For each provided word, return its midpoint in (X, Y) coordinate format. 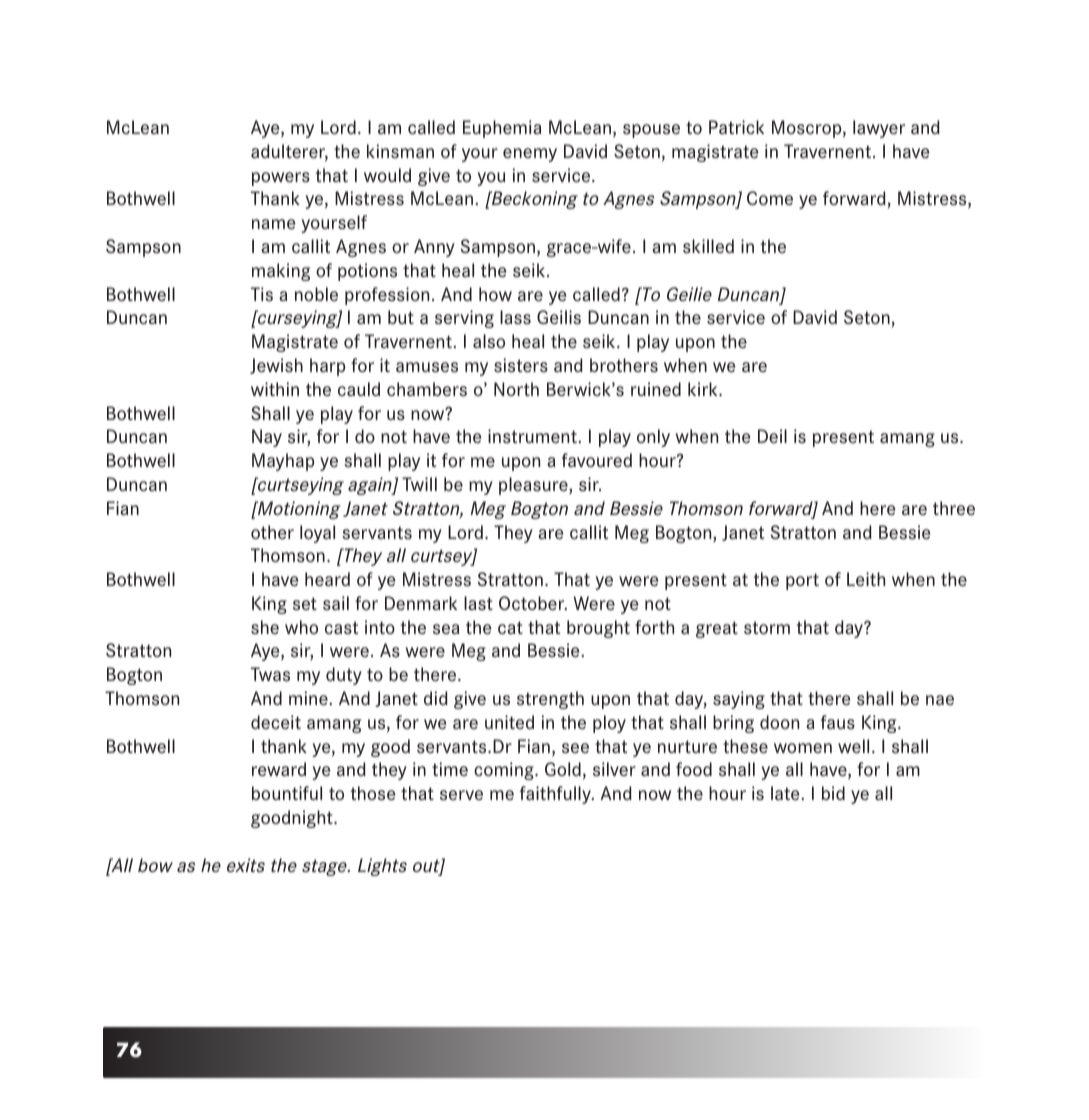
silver (614, 769)
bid (833, 793)
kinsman (400, 151)
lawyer (879, 129)
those (373, 793)
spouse (651, 131)
